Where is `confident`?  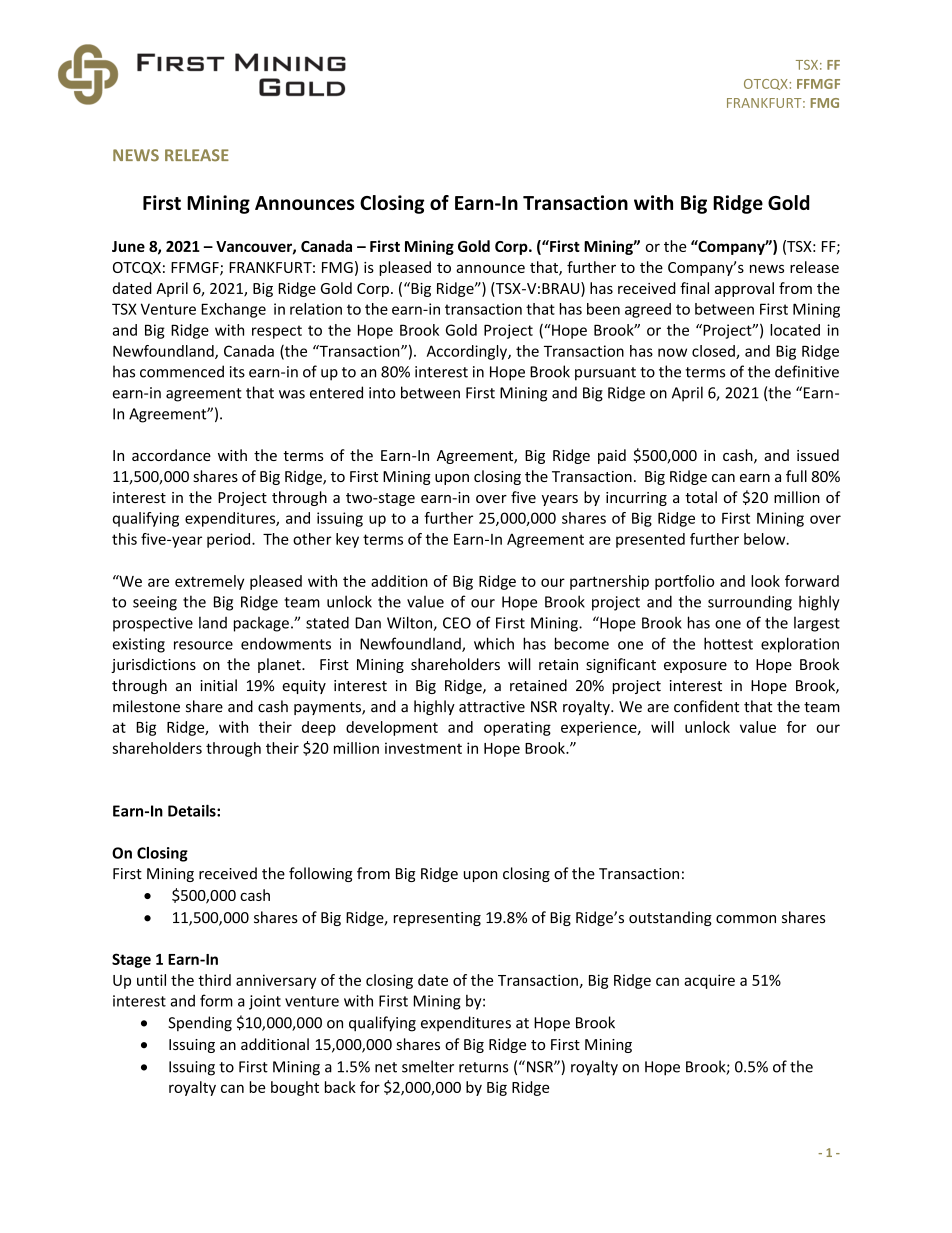
confident is located at coordinates (706, 706).
